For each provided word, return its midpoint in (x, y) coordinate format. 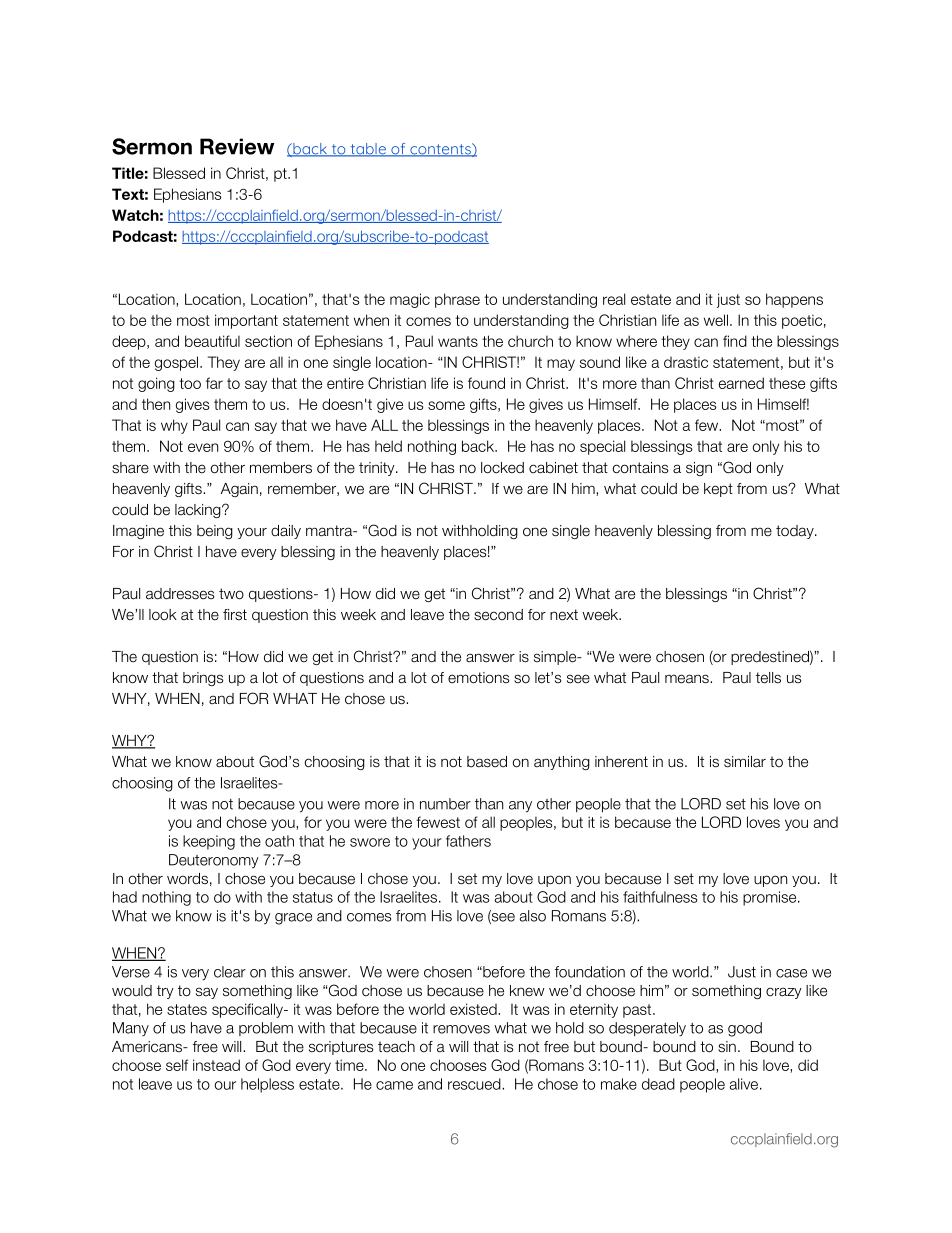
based (487, 762)
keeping (209, 842)
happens (794, 300)
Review (237, 146)
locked (502, 468)
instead (216, 1065)
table (368, 150)
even (203, 447)
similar (745, 762)
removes (461, 1029)
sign (699, 469)
